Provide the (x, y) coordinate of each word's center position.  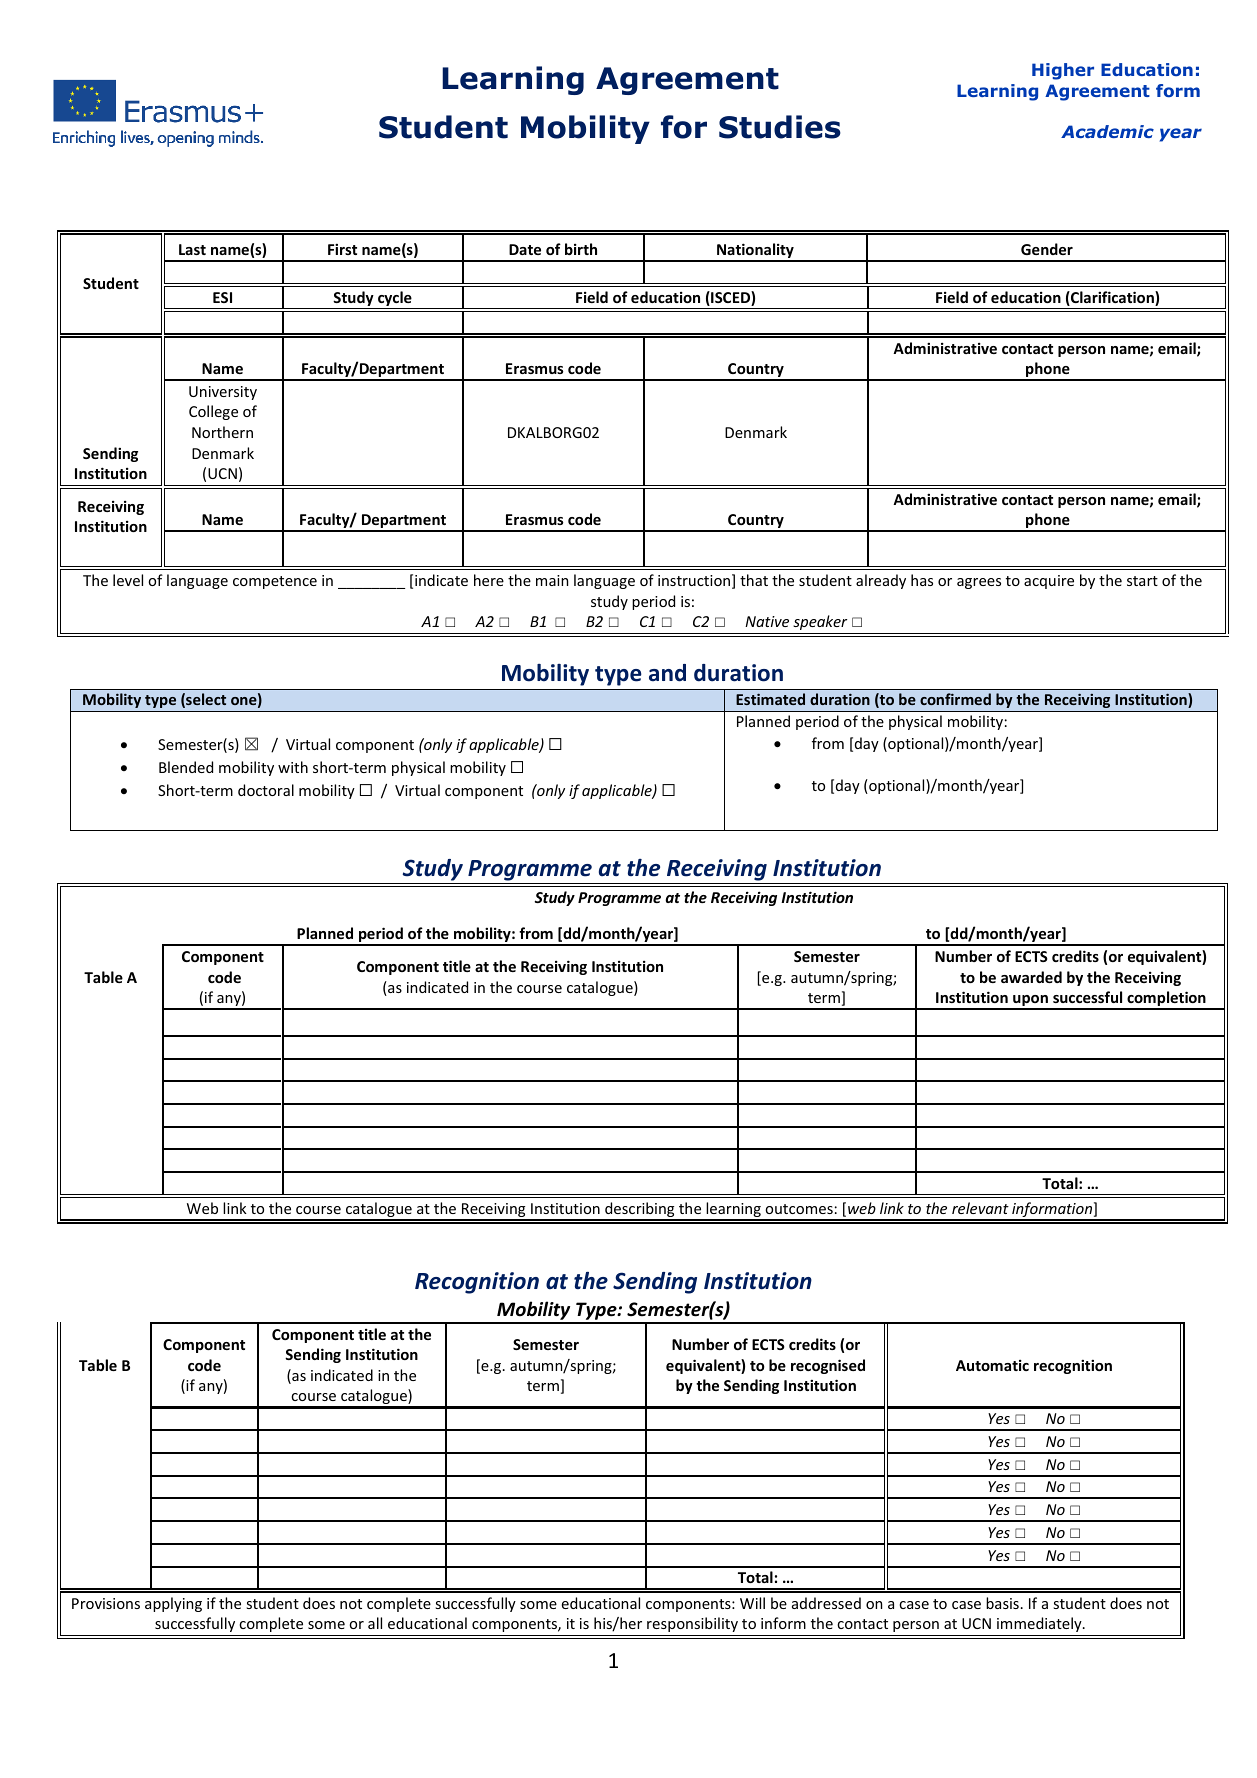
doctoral (266, 790)
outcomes (799, 1209)
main (552, 580)
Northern (222, 432)
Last (192, 249)
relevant (980, 1208)
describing (640, 1211)
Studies (780, 127)
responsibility (692, 1624)
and (667, 673)
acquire (1049, 582)
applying (173, 1604)
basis (1002, 1603)
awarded (1031, 977)
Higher (1063, 71)
